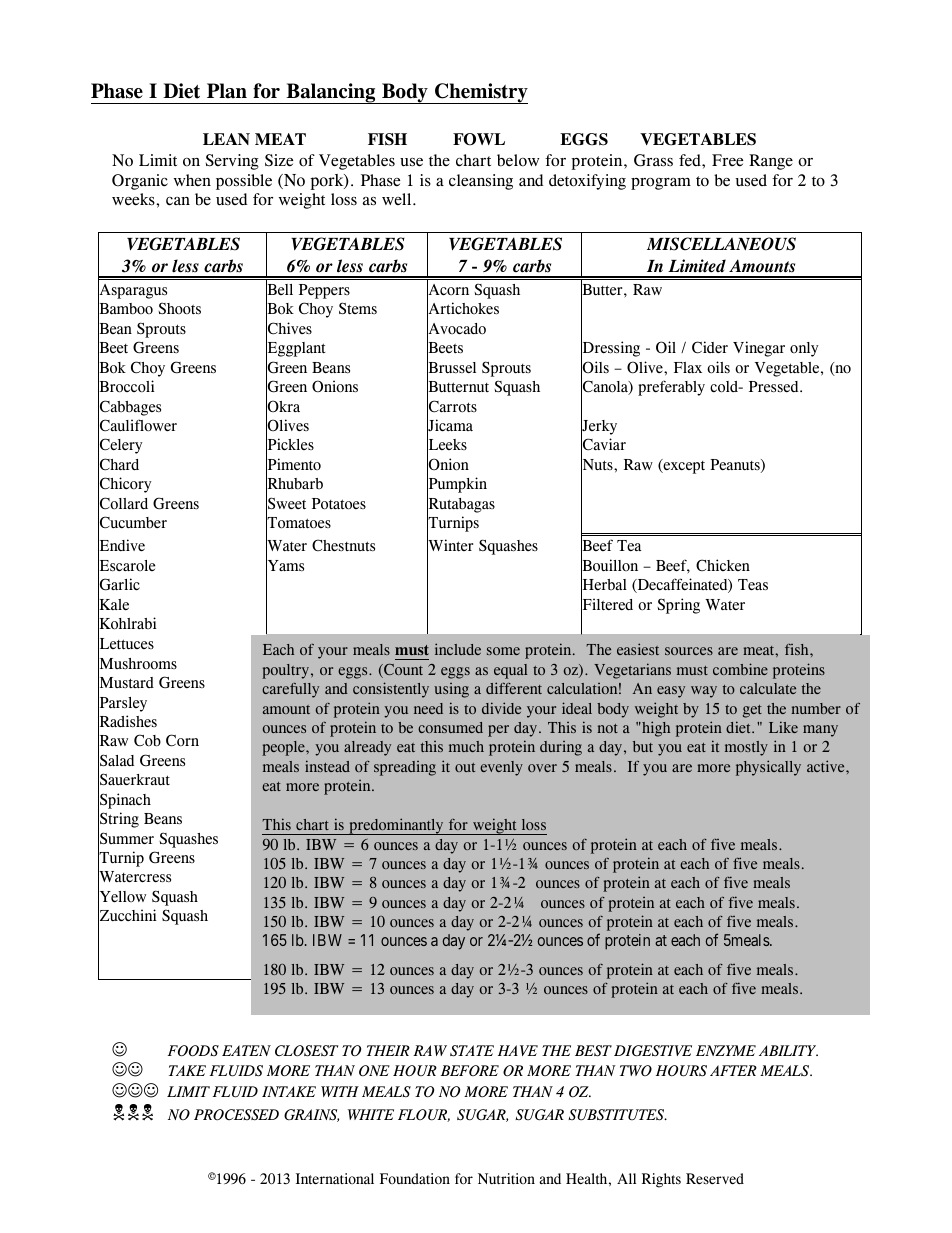  What do you see at coordinates (715, 1178) in the page?
I see `Reserved` at bounding box center [715, 1178].
